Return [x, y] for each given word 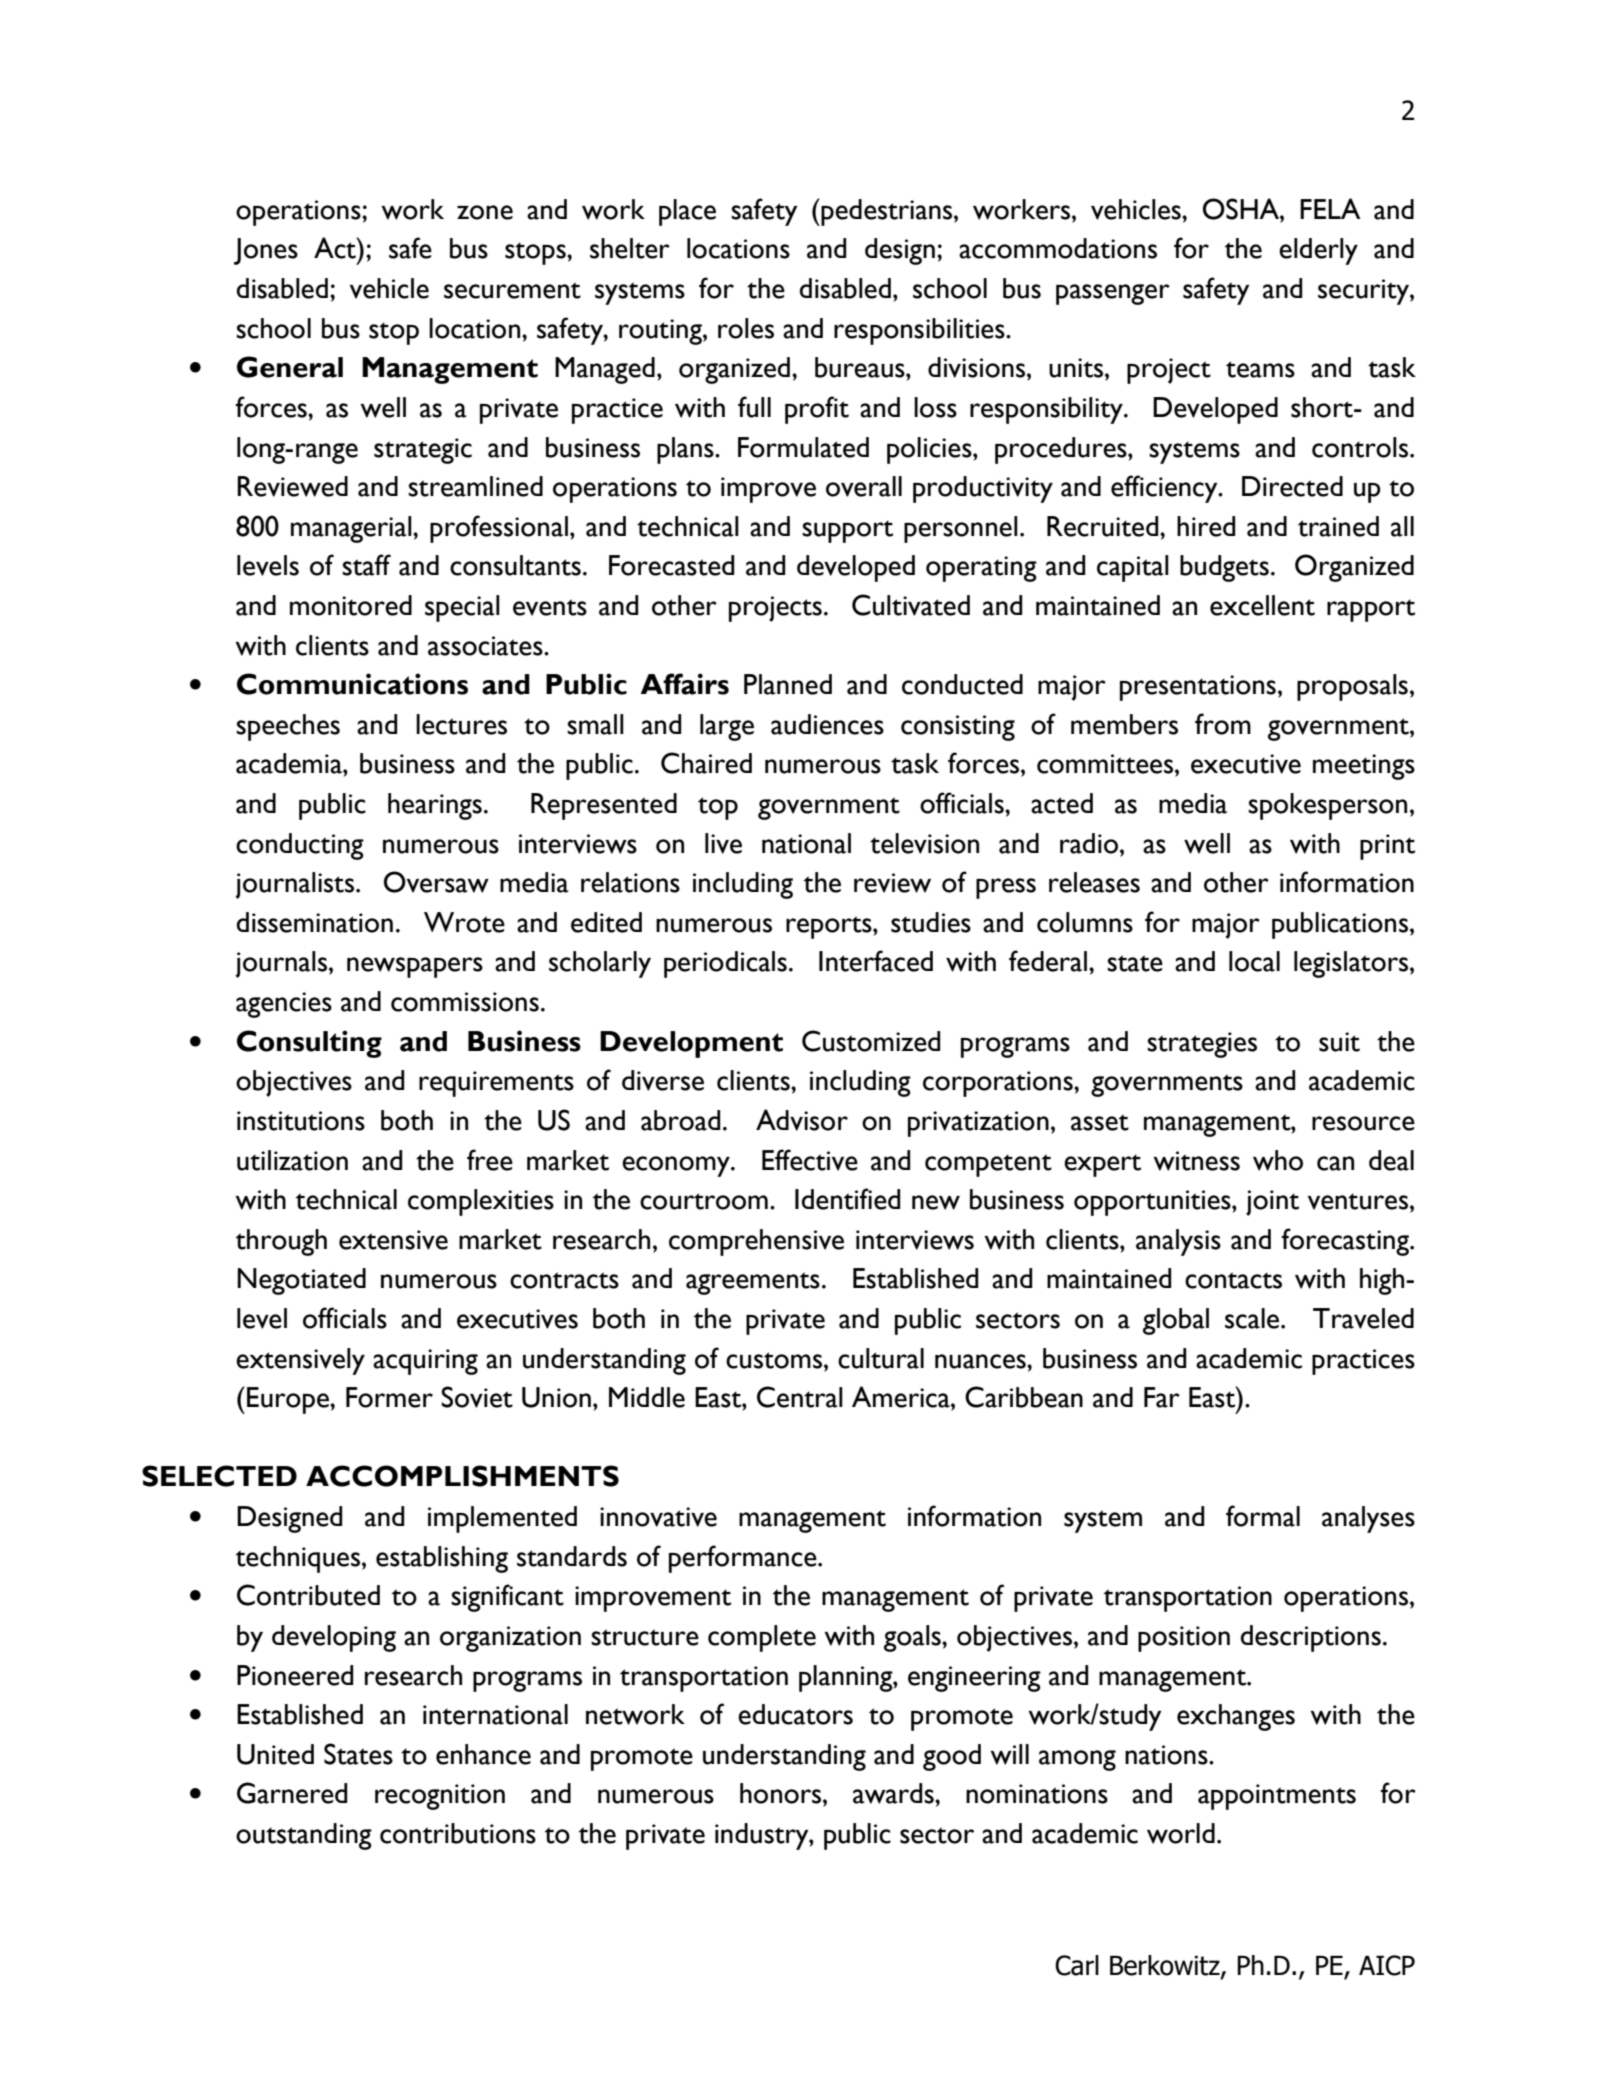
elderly [1318, 251]
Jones [266, 251]
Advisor [802, 1120]
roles [746, 328]
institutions [301, 1121]
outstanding [304, 1836]
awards [894, 1793]
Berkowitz [1166, 1966]
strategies [1202, 1045]
